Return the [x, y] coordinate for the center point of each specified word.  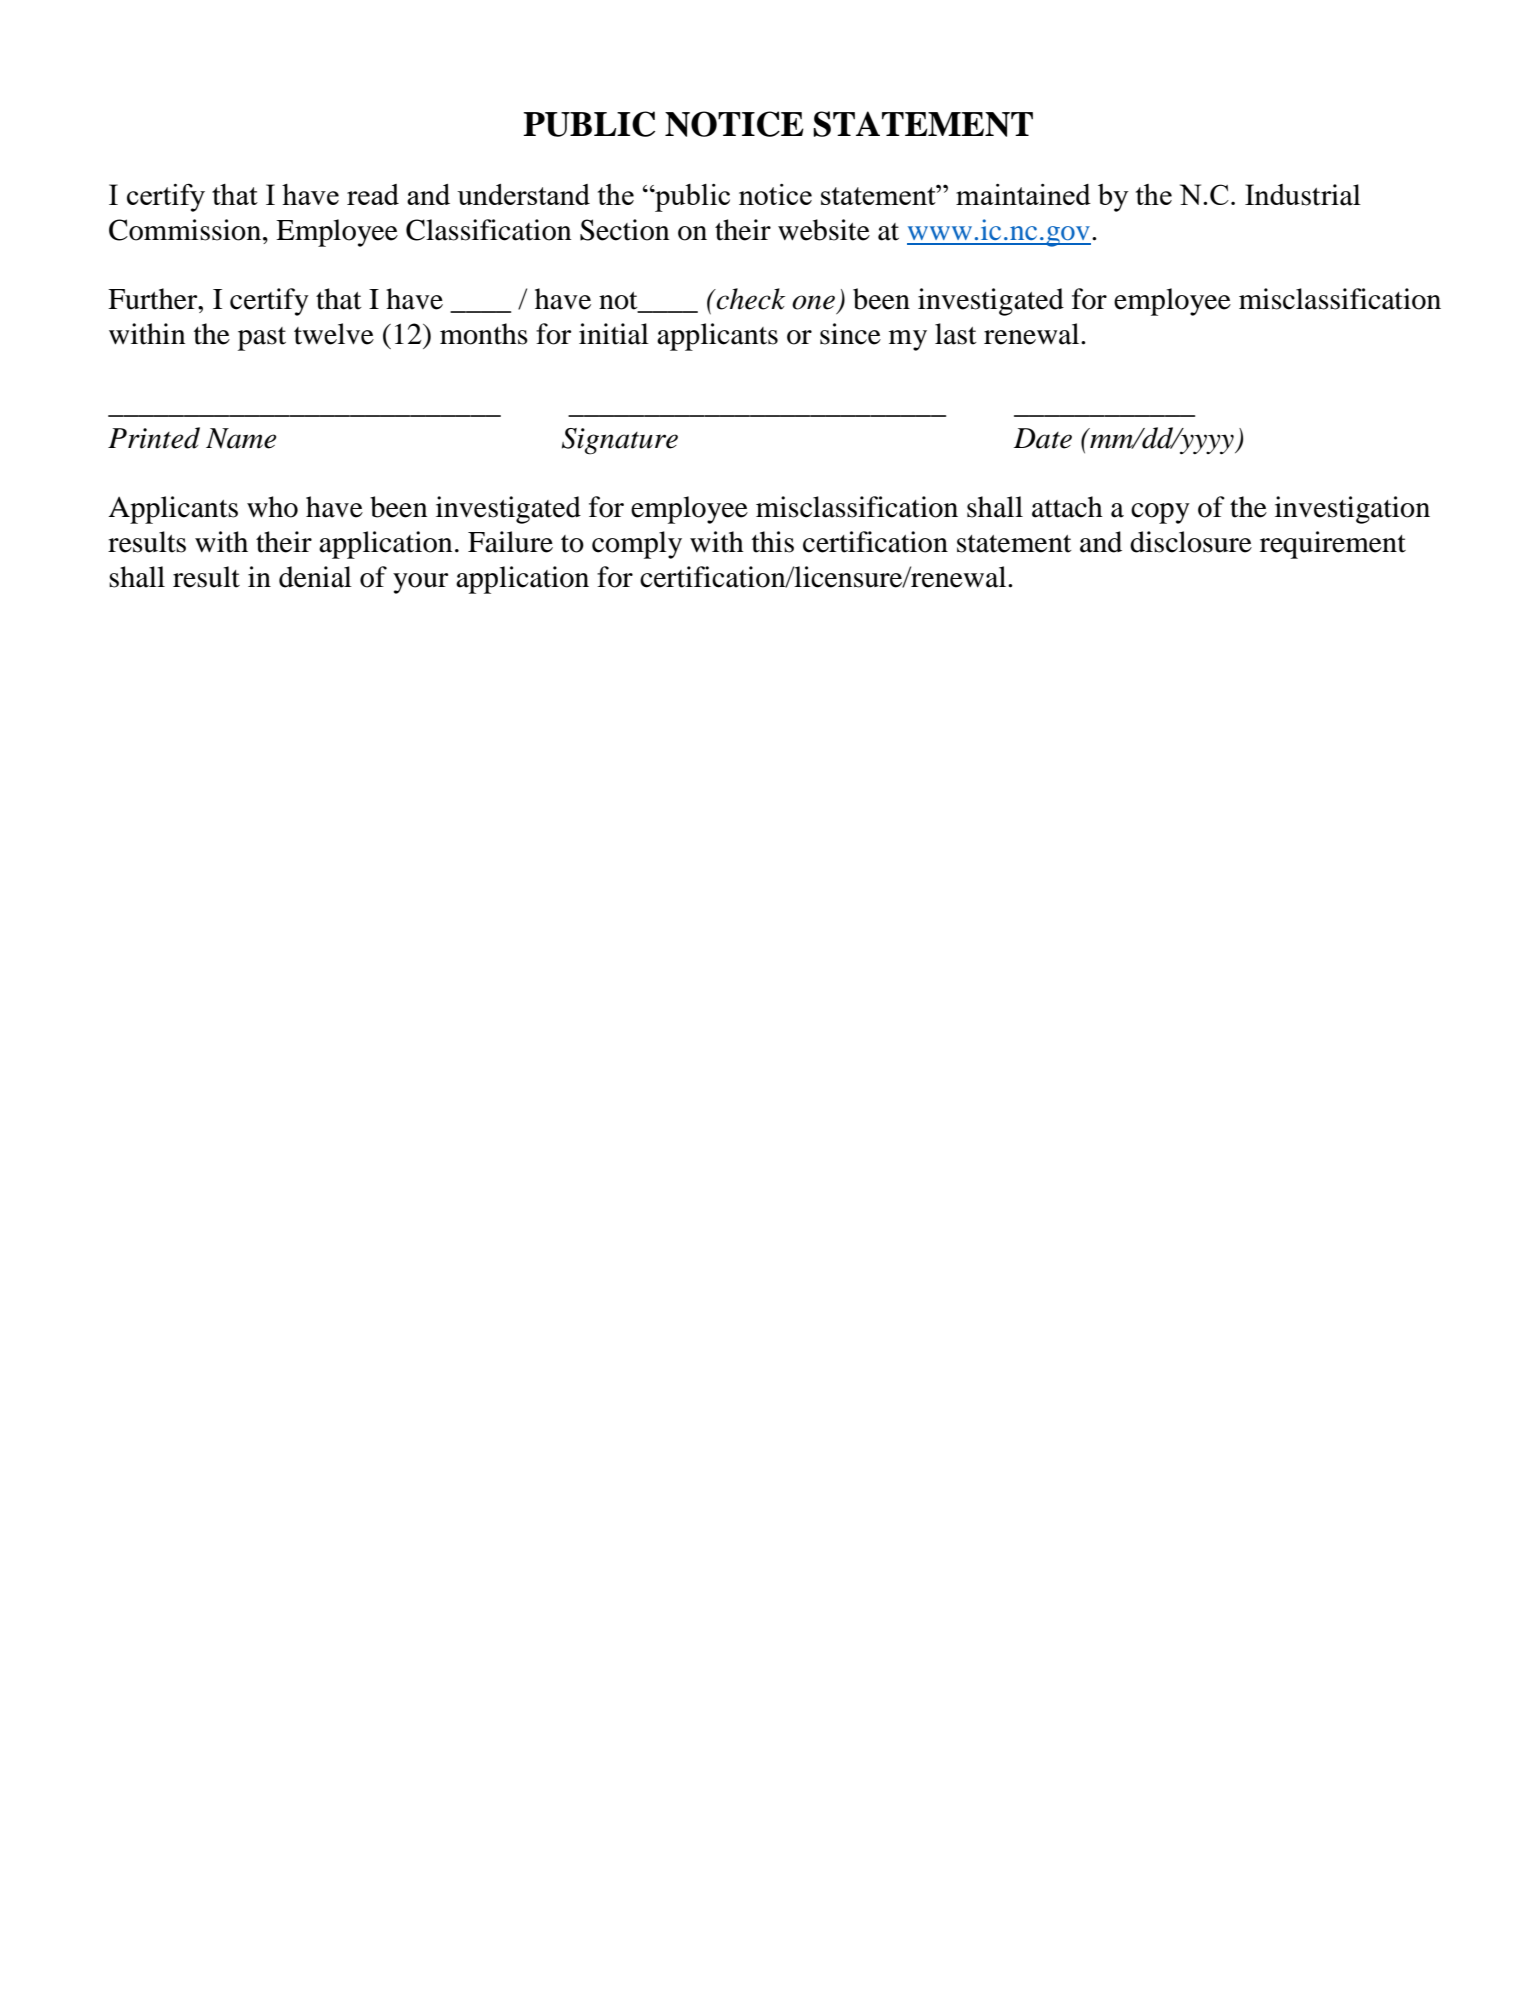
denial [315, 577]
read [373, 194]
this [773, 542]
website [824, 230]
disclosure [1191, 542]
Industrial [1303, 195]
